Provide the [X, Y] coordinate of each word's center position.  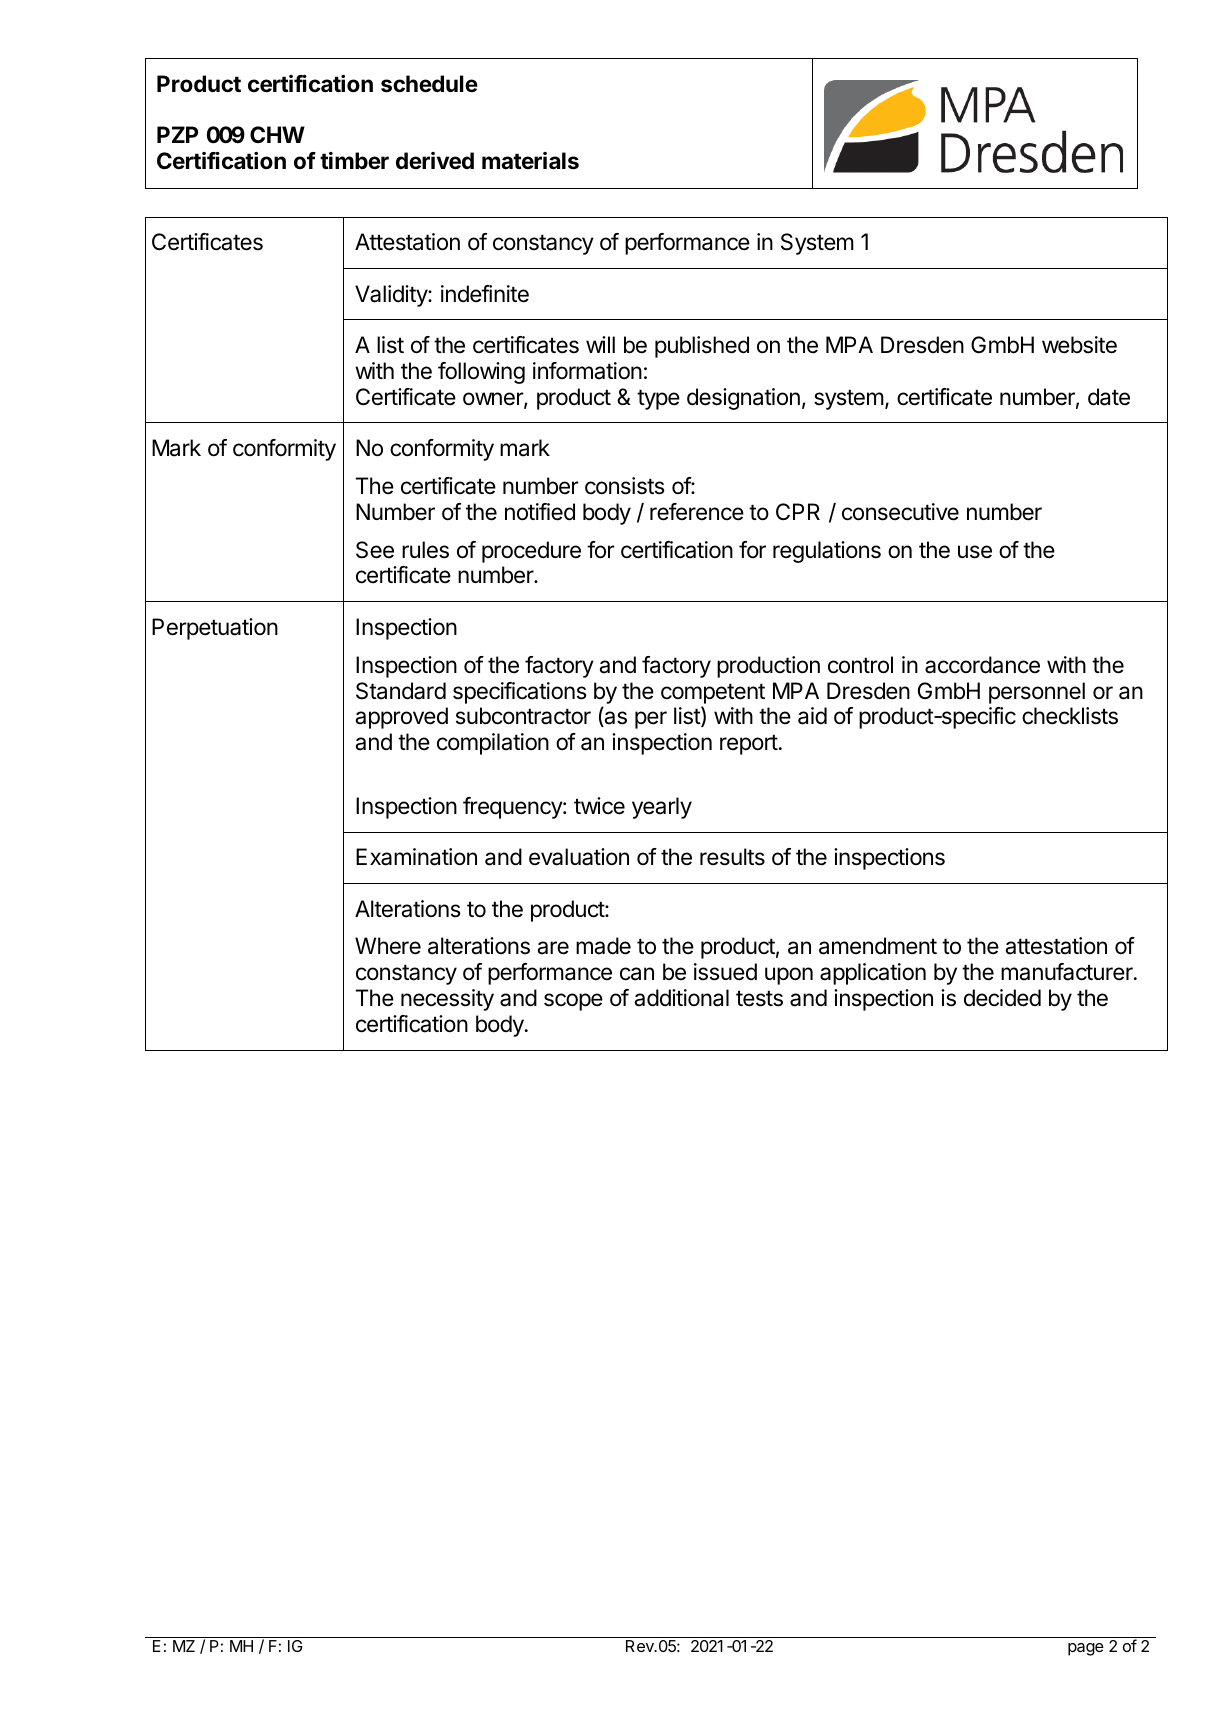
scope [573, 1002]
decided [1002, 998]
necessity [447, 1000]
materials [530, 161]
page [1086, 1649]
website [1079, 345]
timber [354, 161]
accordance [982, 665]
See [375, 550]
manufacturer [1068, 972]
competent [713, 693]
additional [681, 998]
